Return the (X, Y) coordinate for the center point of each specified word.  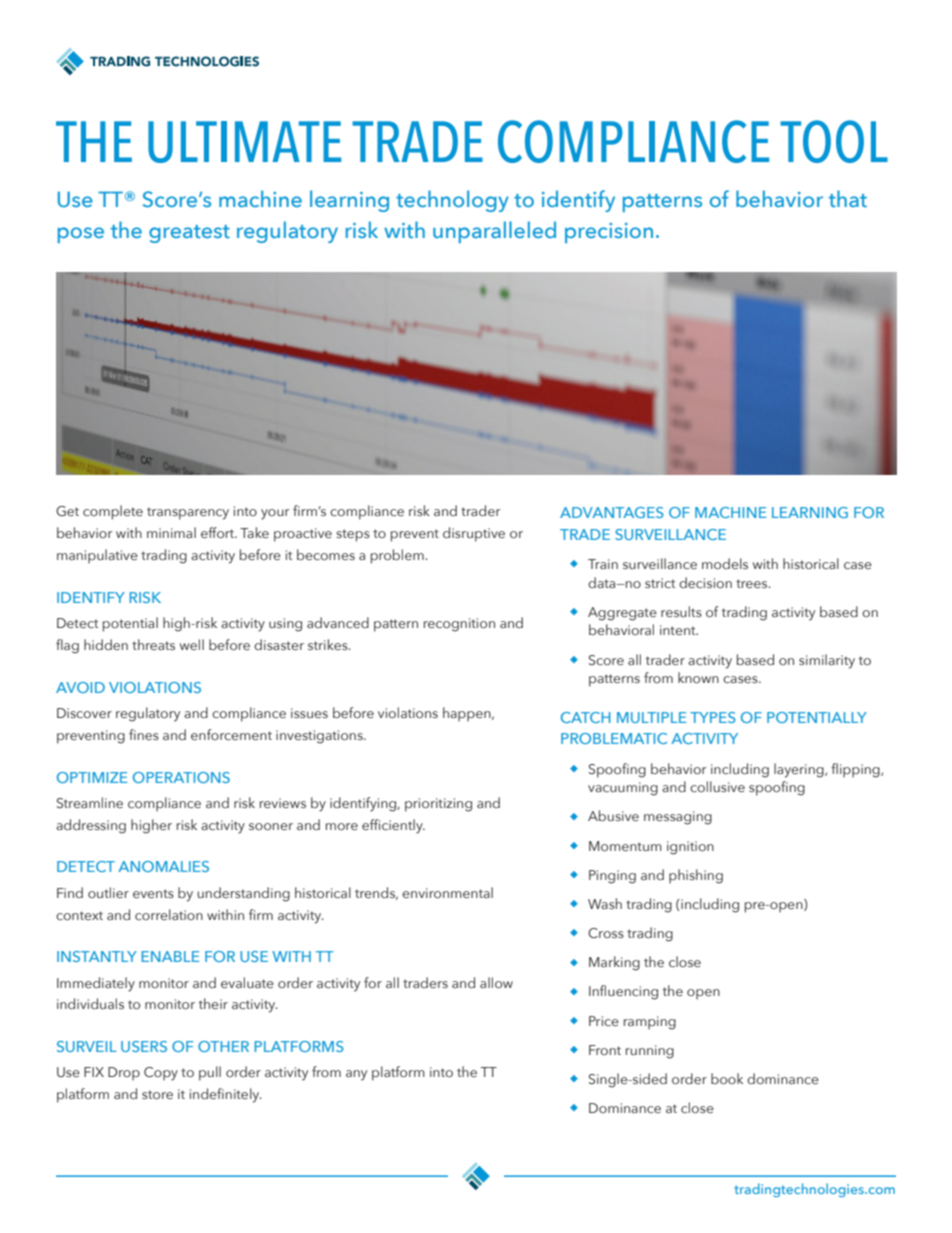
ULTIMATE (244, 142)
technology (452, 201)
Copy (161, 1074)
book (727, 1078)
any (356, 1075)
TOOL (834, 141)
